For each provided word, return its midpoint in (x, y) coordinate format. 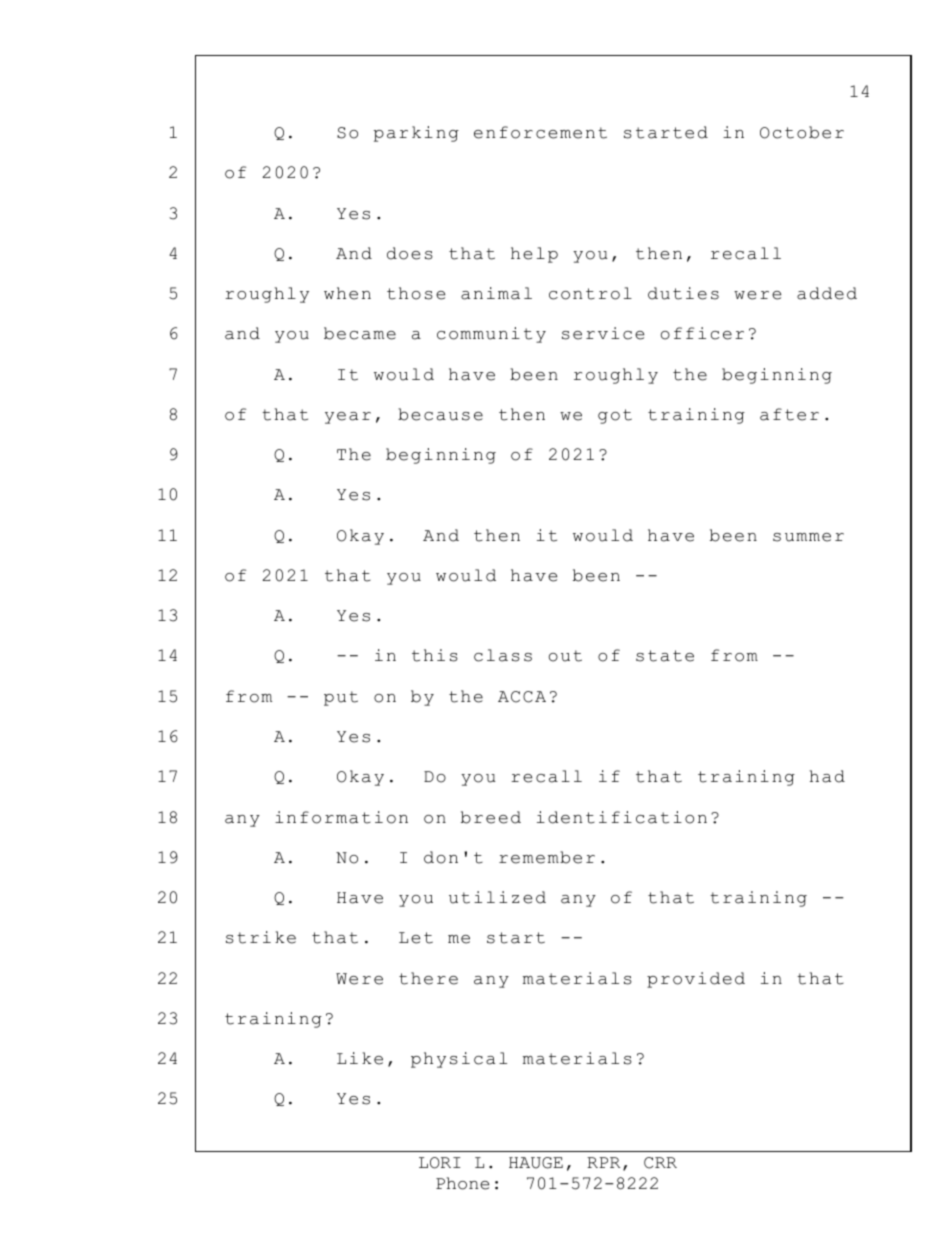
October (802, 132)
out (565, 656)
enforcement (540, 132)
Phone (462, 1183)
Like (360, 1058)
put (341, 698)
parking (416, 134)
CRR (660, 1163)
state (665, 656)
